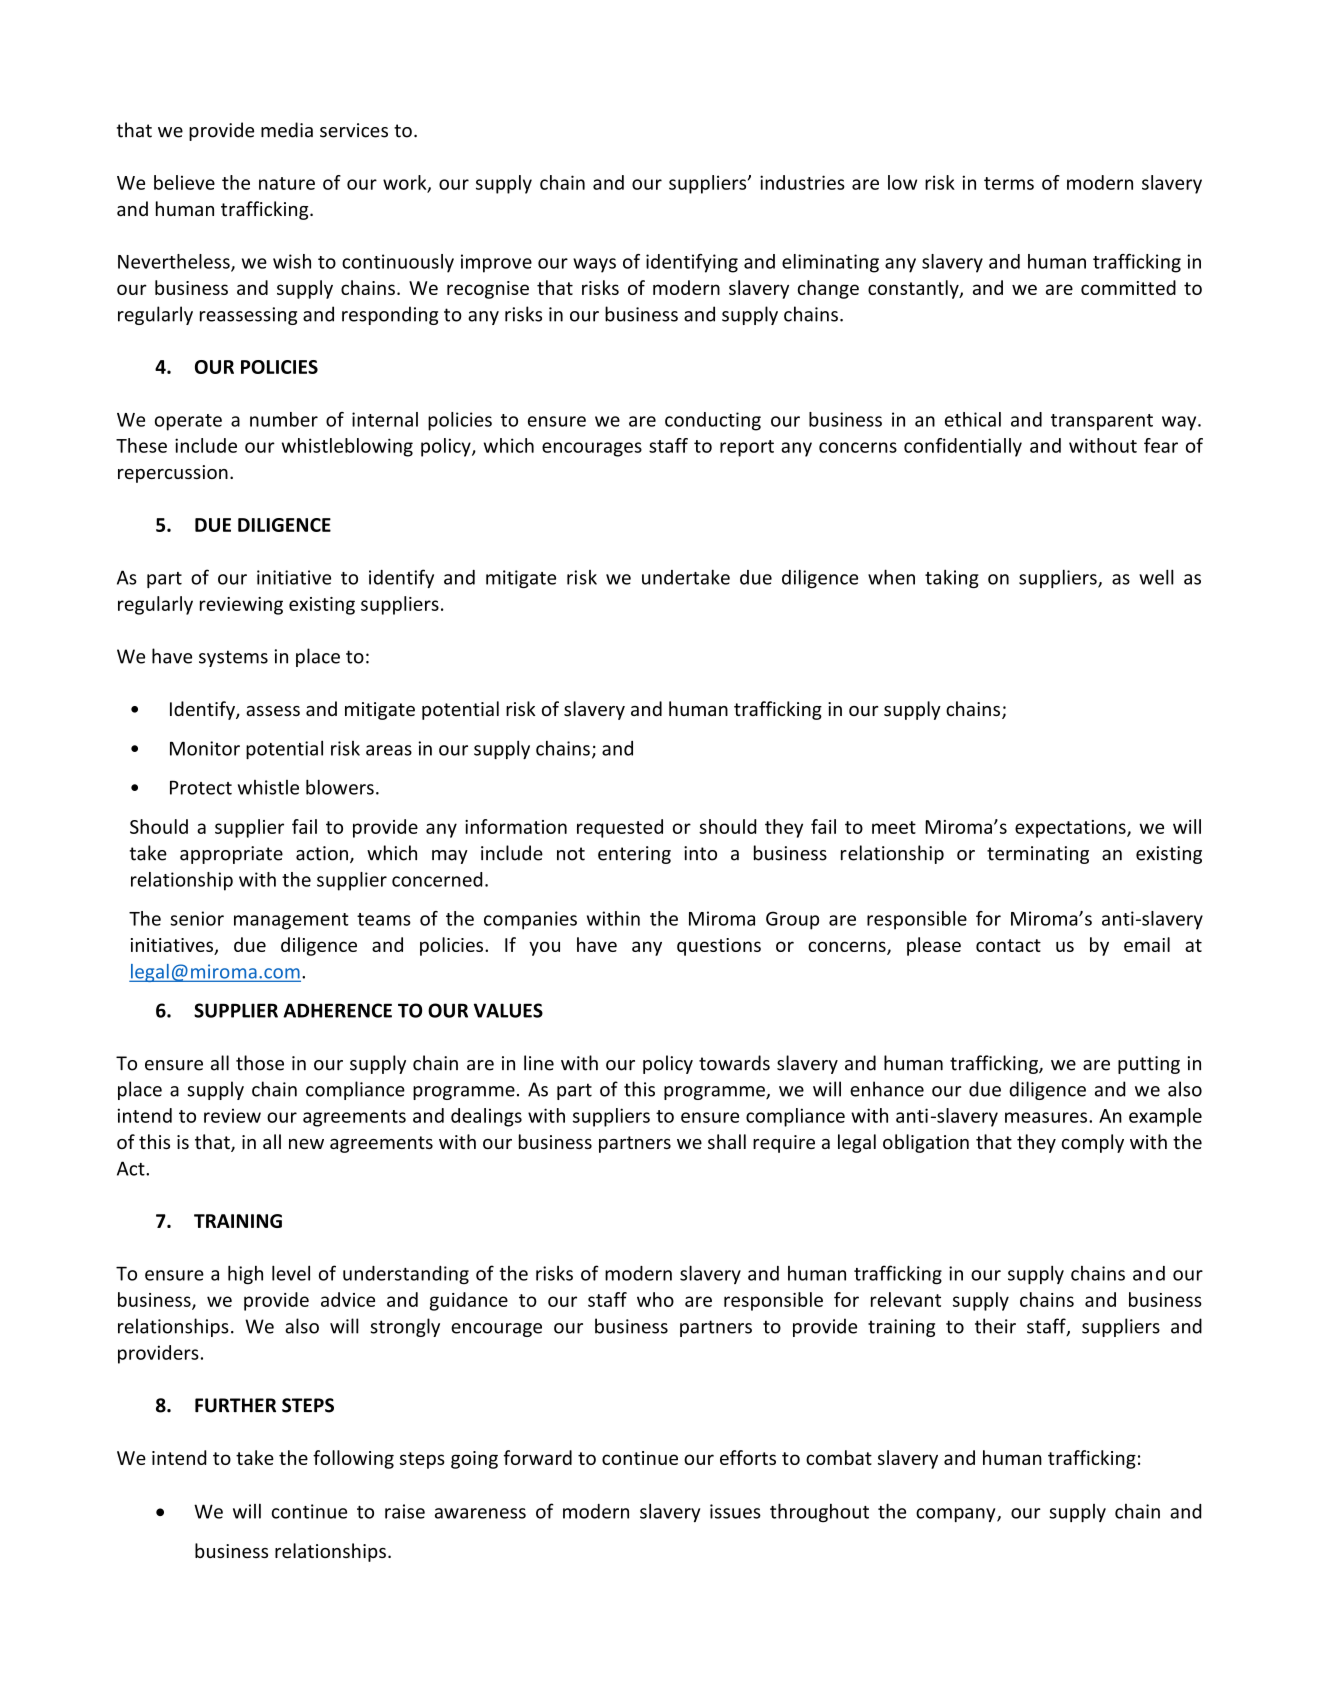 The image size is (1319, 1707). What do you see at coordinates (231, 855) in the screenshot?
I see `appropriate` at bounding box center [231, 855].
